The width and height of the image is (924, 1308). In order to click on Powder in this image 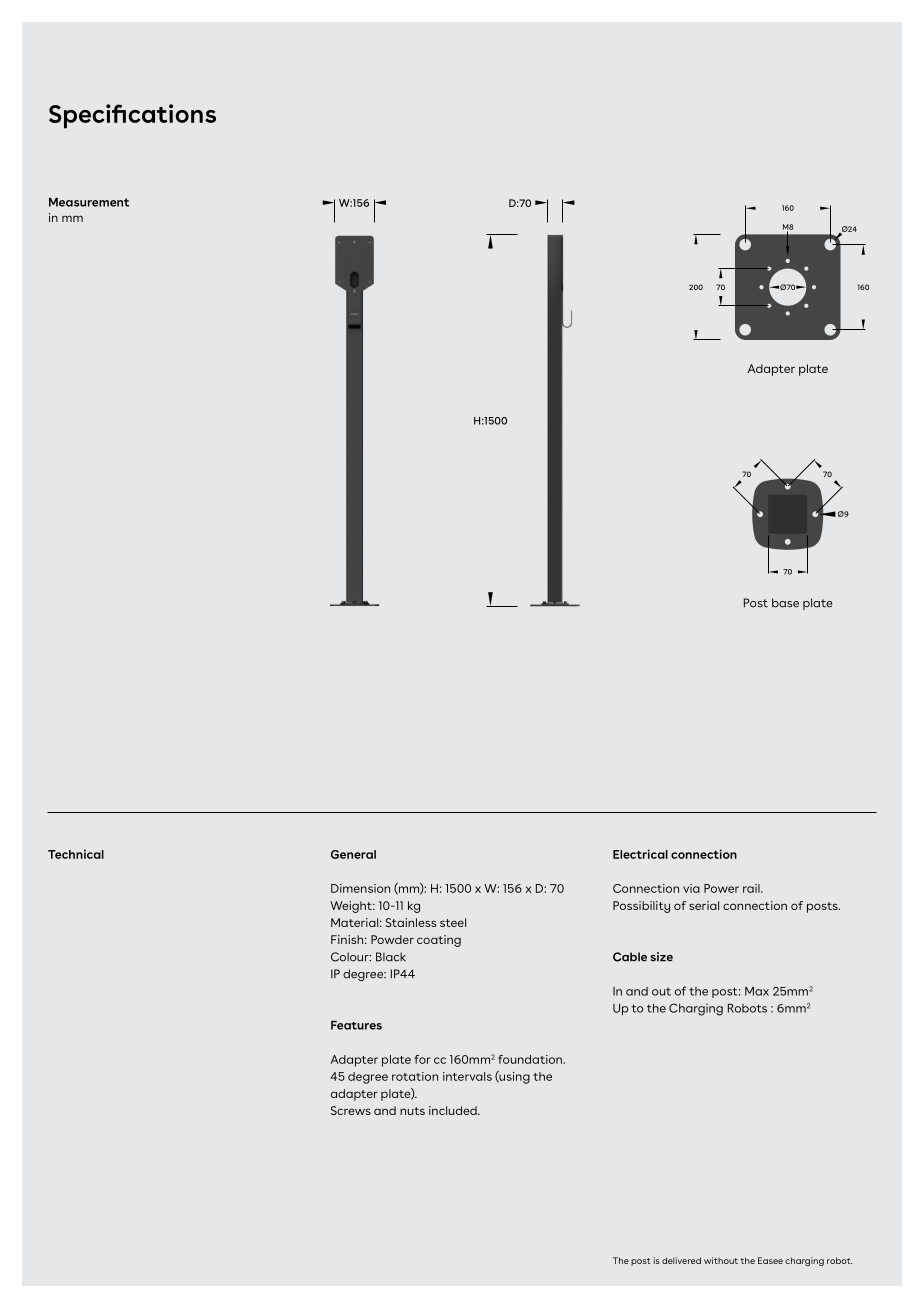, I will do `click(392, 939)`.
